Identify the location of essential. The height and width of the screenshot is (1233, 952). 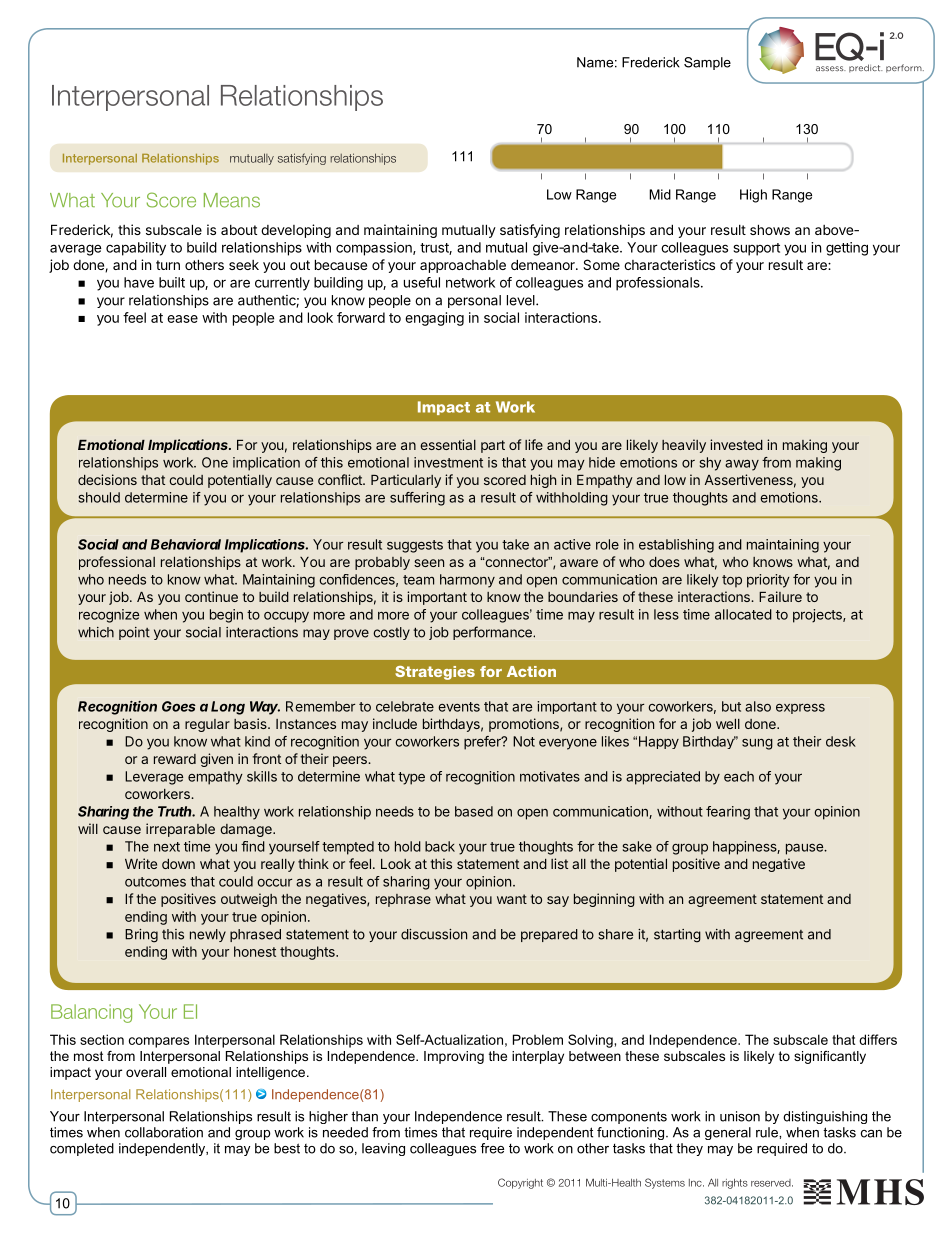
(448, 444).
